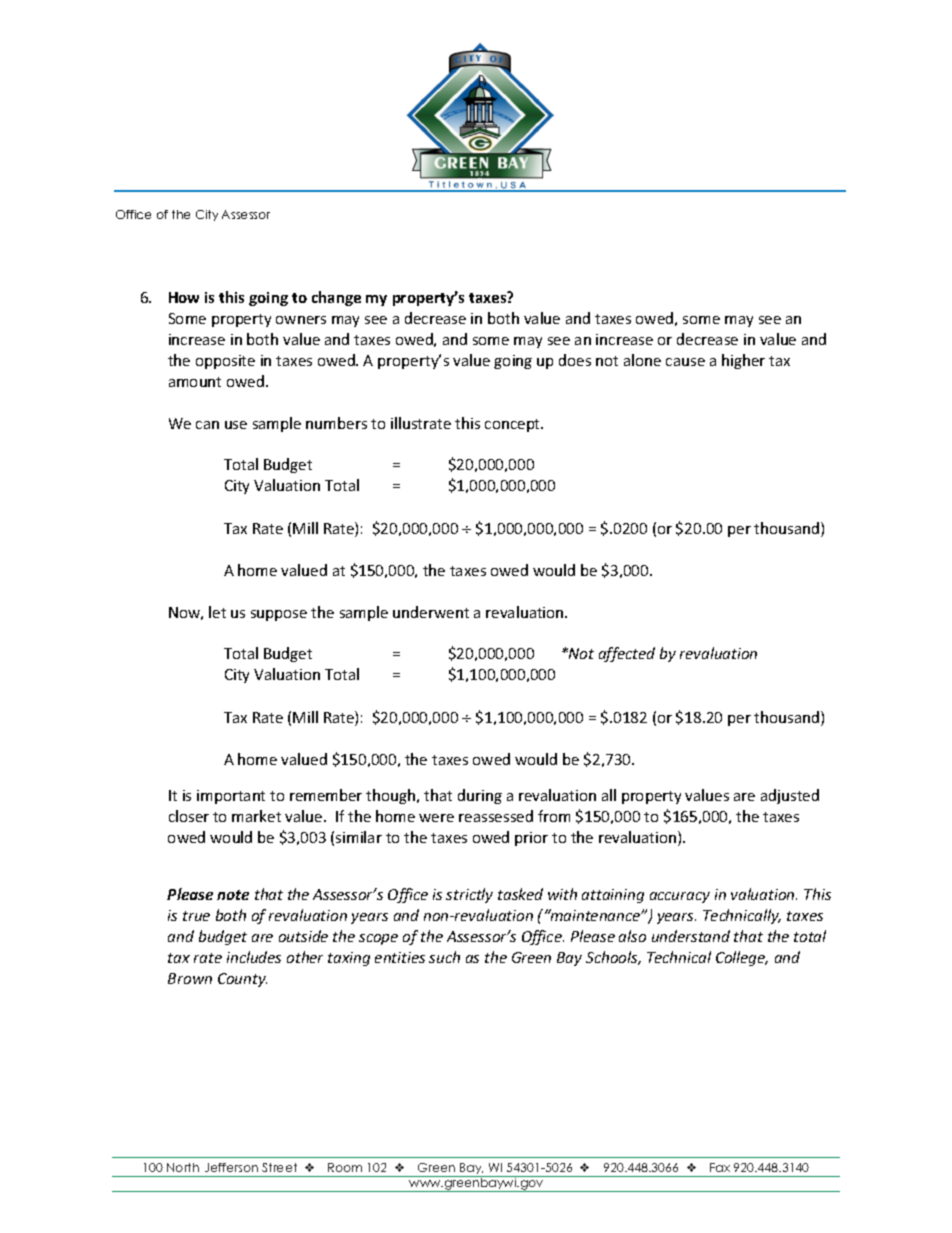 This screenshot has width=952, height=1233. Describe the element at coordinates (301, 320) in the screenshot. I see `owners` at that location.
